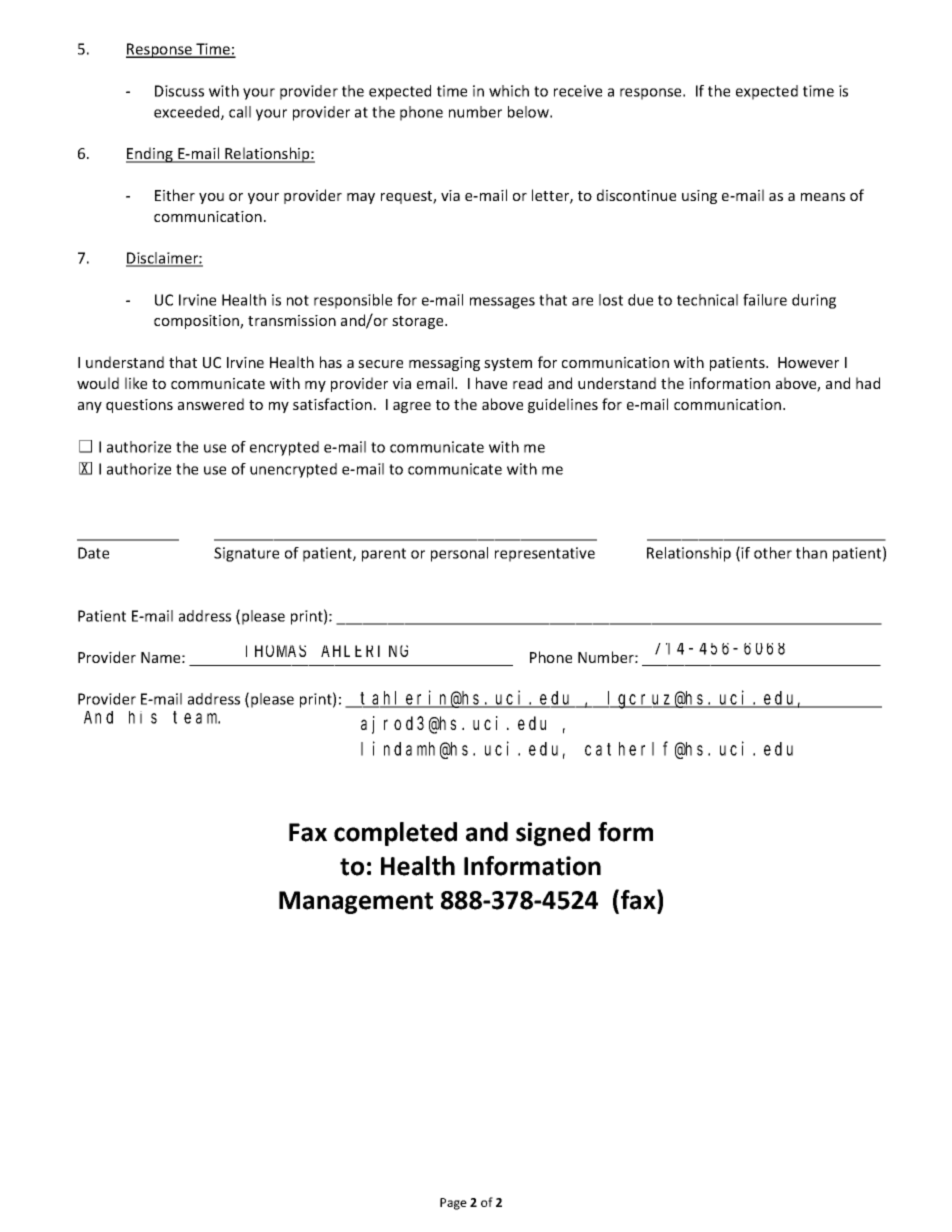 This screenshot has width=952, height=1232. What do you see at coordinates (356, 902) in the screenshot?
I see `Management` at bounding box center [356, 902].
